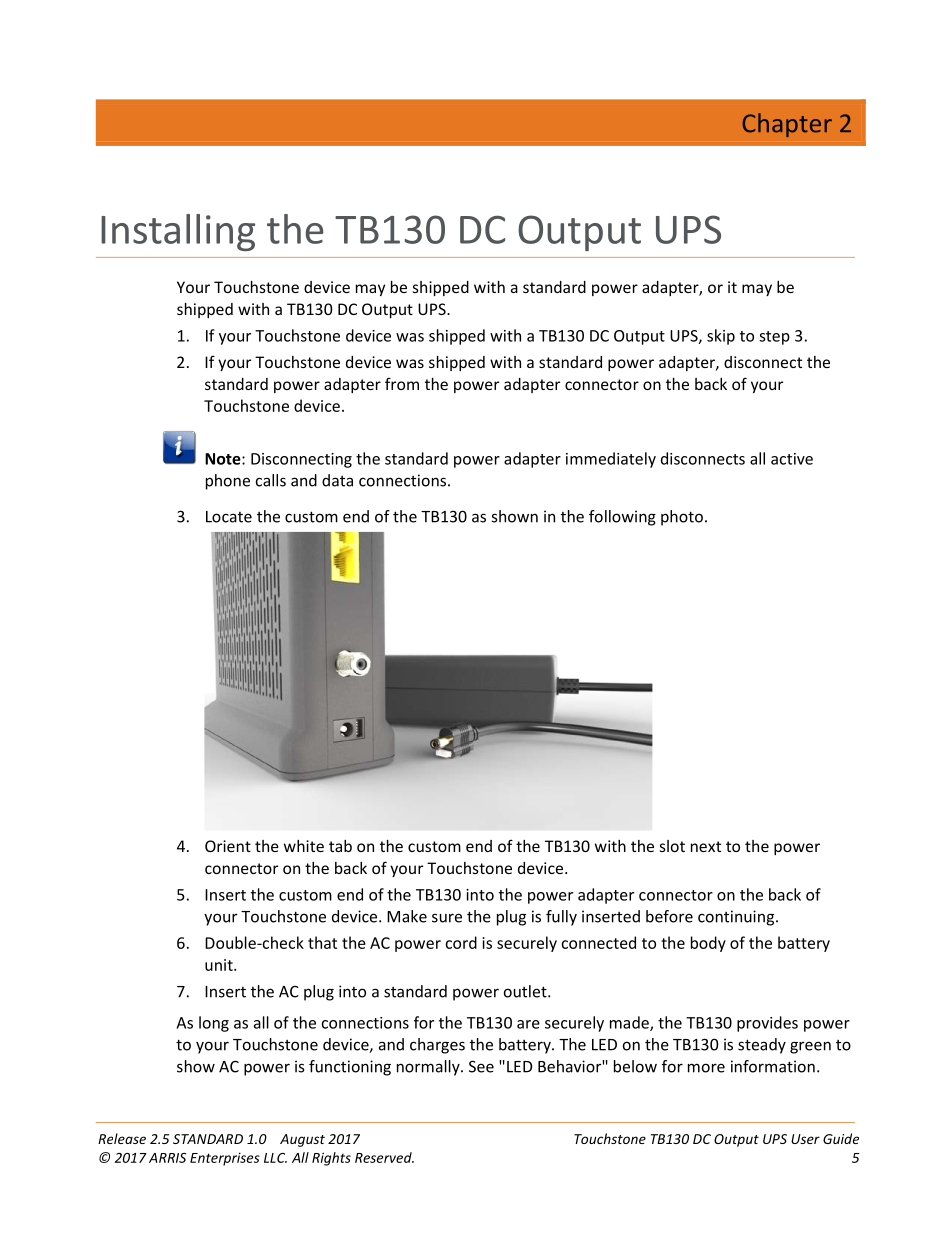 The height and width of the page is (1233, 952). I want to click on Installing, so click(178, 232).
